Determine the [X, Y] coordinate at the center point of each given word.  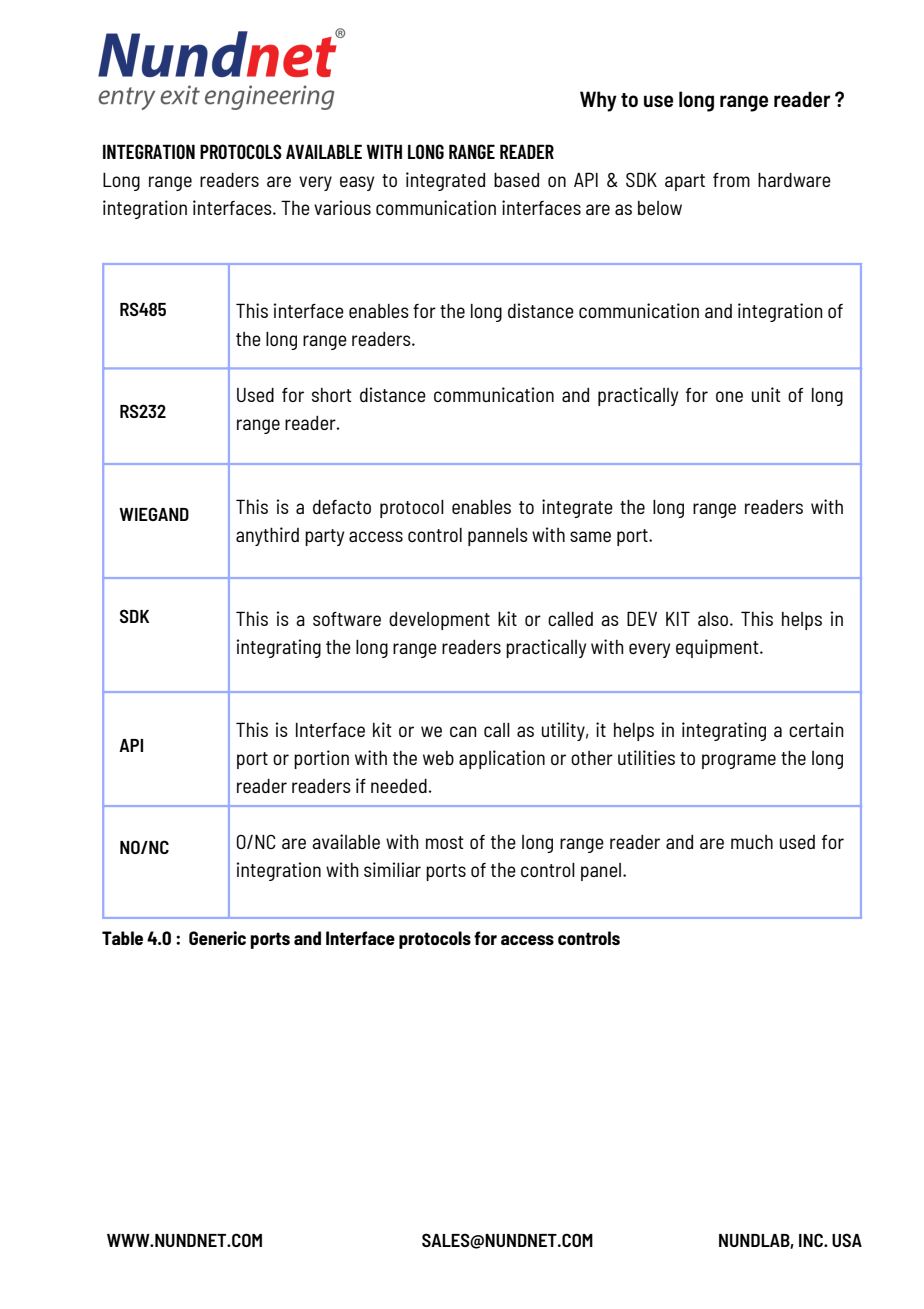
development [439, 621]
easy [357, 183]
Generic [217, 938]
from [731, 180]
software [347, 619]
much [752, 842]
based [516, 180]
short [332, 395]
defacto [342, 507]
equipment [718, 648]
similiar [392, 869]
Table [122, 938]
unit [766, 394]
